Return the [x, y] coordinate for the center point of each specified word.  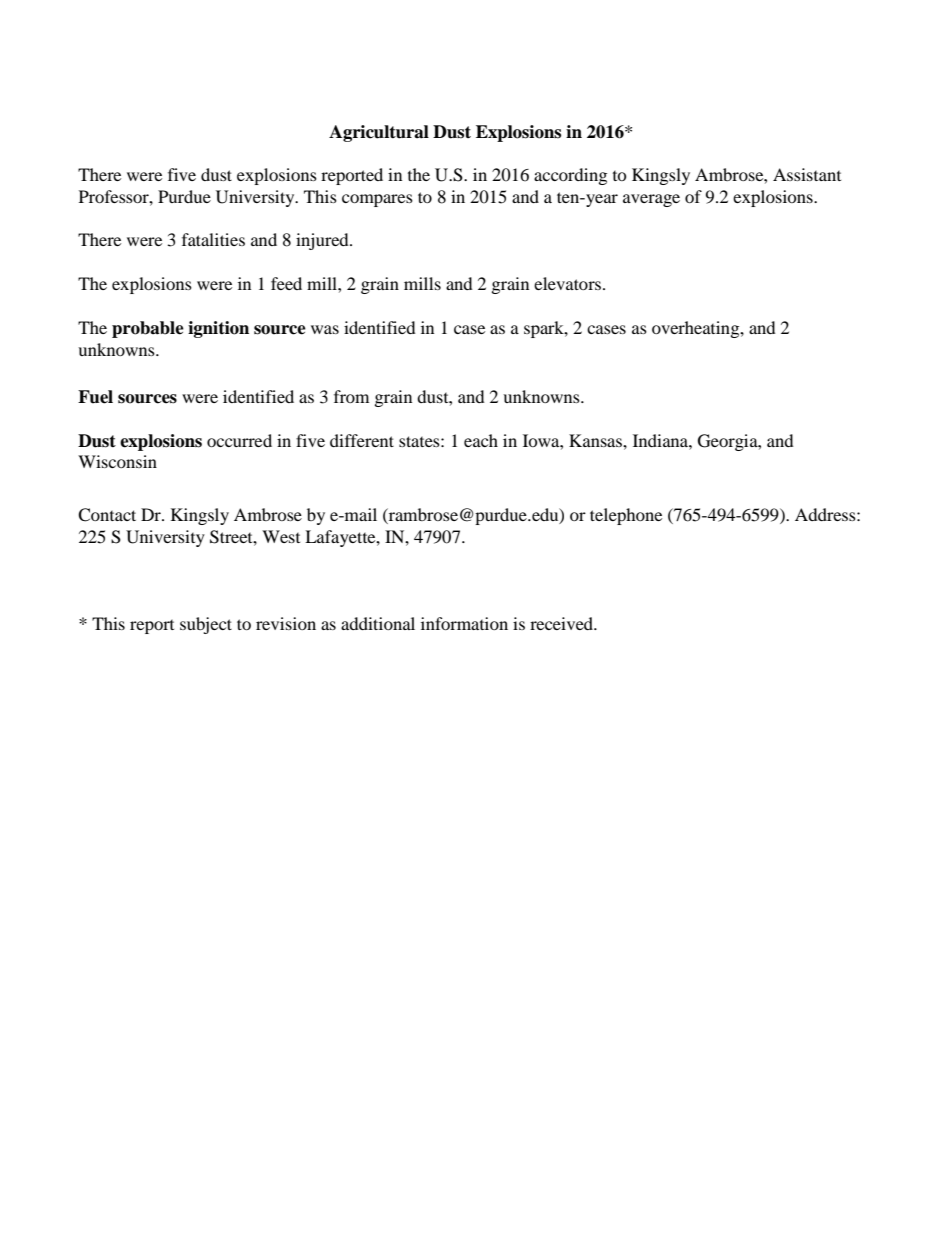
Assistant [807, 174]
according [570, 176]
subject [206, 625]
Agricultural [379, 133]
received [563, 623]
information [464, 623]
